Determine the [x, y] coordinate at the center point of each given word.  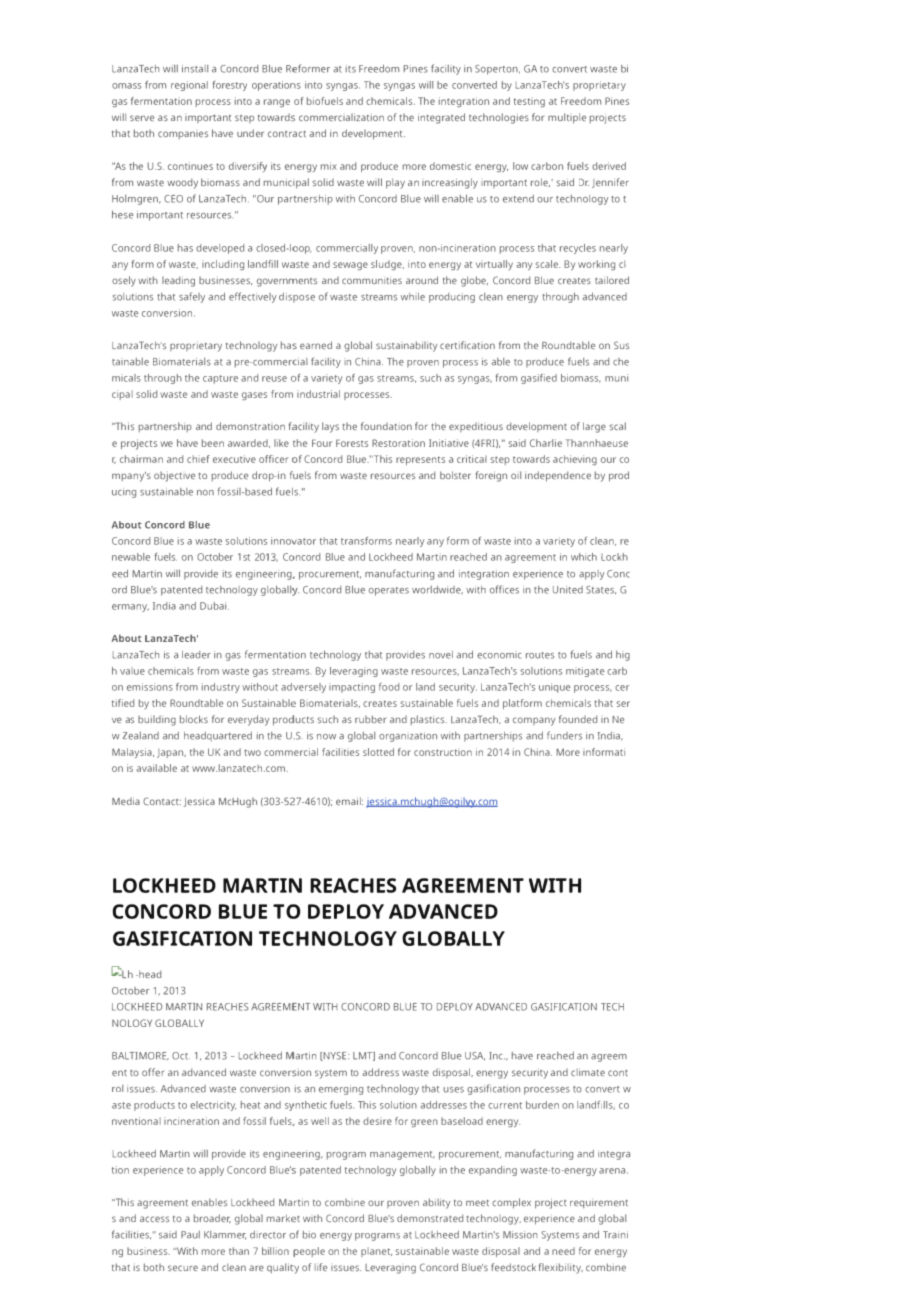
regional [189, 86]
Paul [190, 1235]
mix [328, 166]
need [563, 1251]
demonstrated [430, 1218]
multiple [567, 118]
